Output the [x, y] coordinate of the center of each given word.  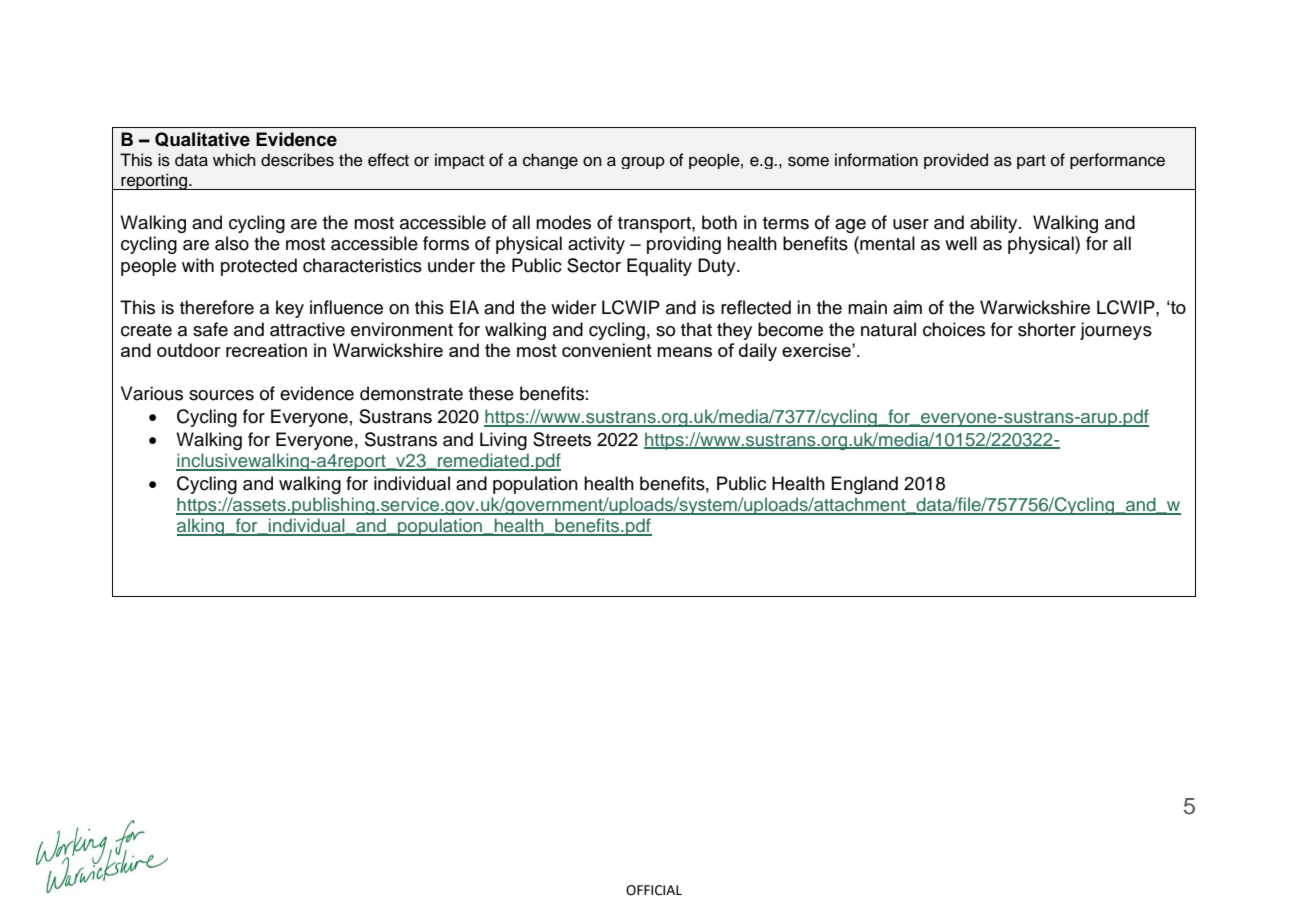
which [234, 160]
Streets [562, 439]
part [1031, 162]
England [865, 485]
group [643, 162]
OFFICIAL [654, 890]
